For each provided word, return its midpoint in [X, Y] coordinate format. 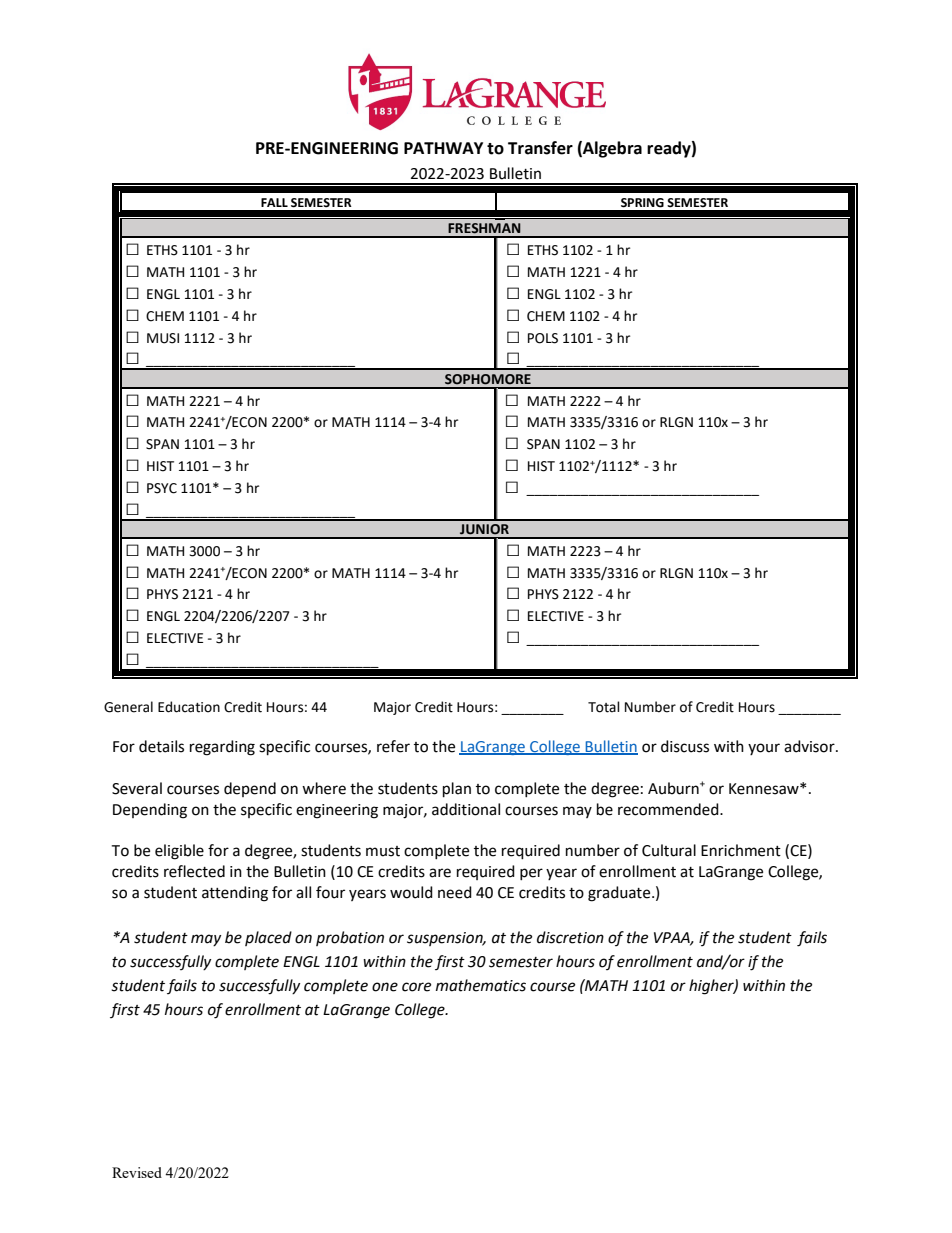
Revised [137, 1172]
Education [189, 707]
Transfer [540, 148]
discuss [685, 746]
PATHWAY [443, 148]
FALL [274, 202]
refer [393, 746]
